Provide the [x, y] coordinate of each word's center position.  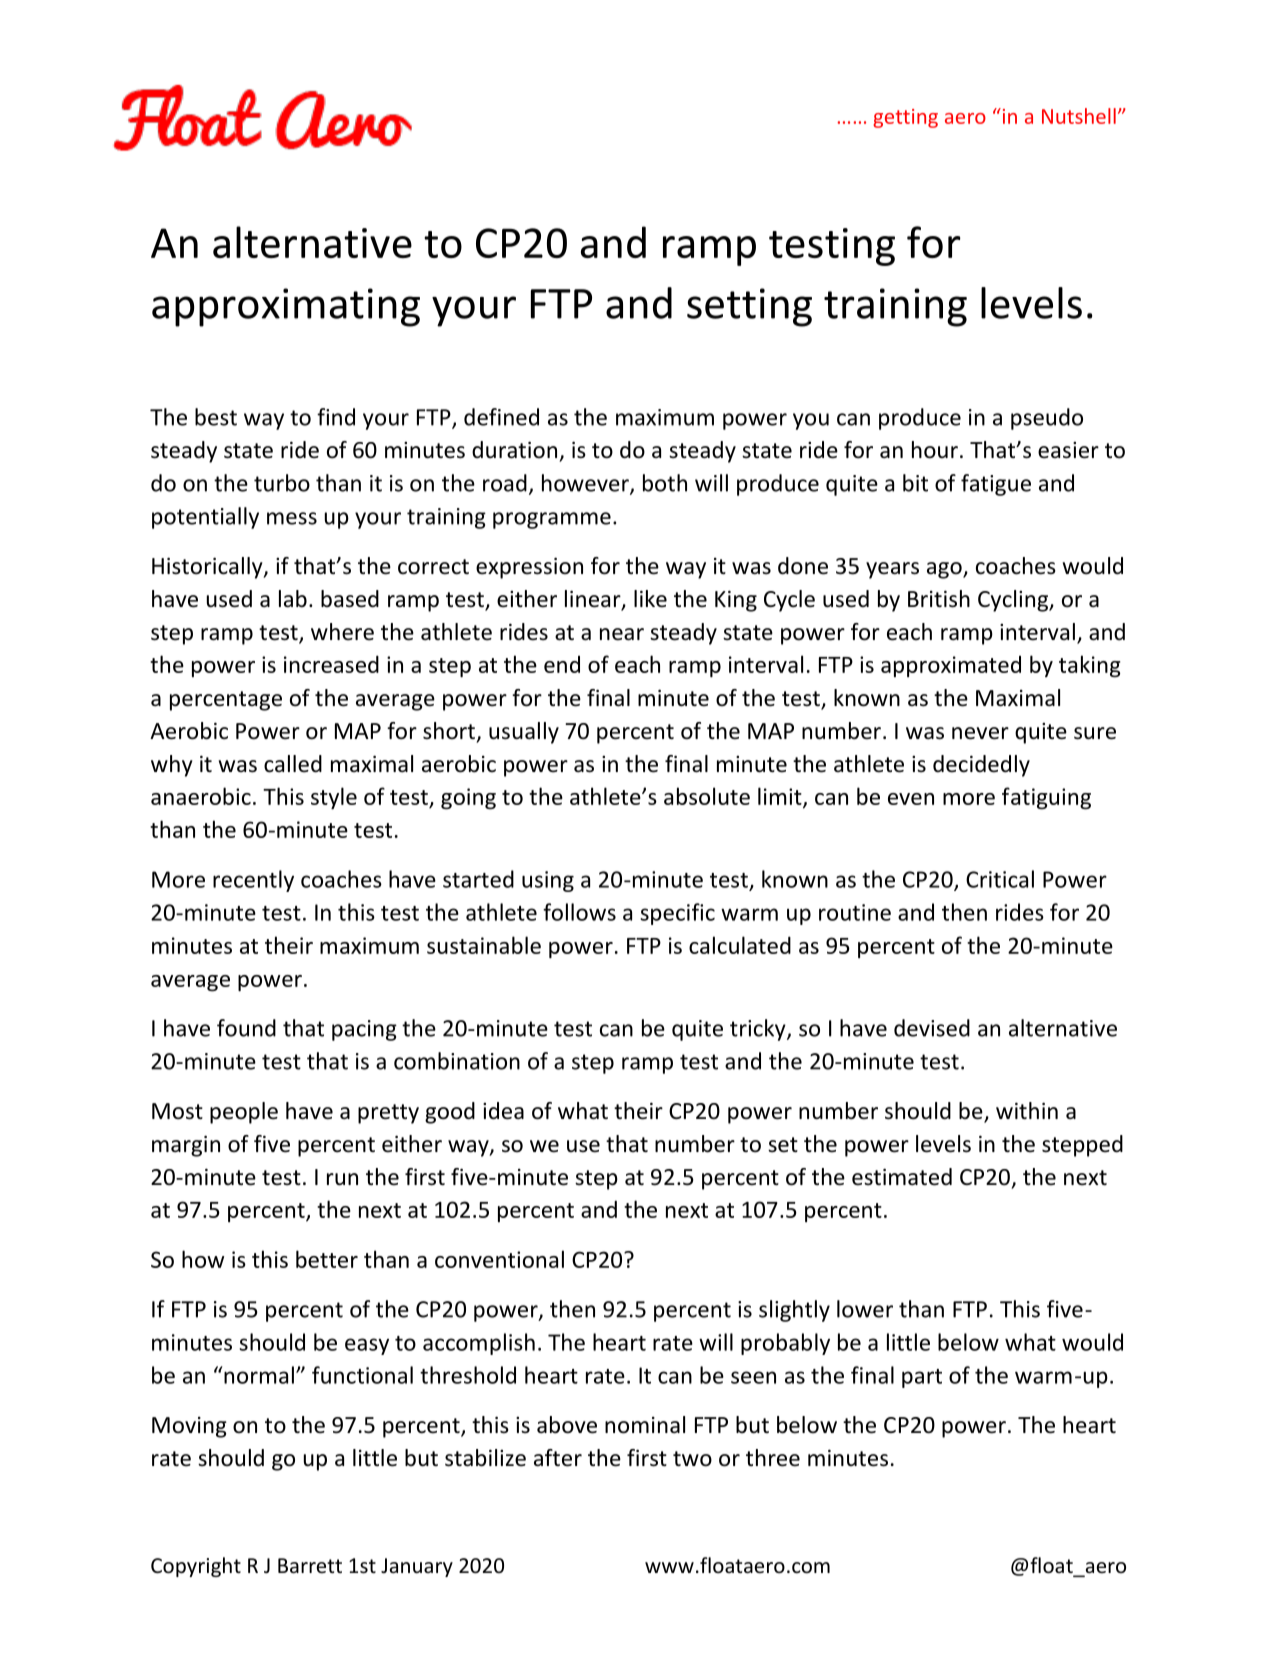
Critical [1000, 879]
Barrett [310, 1565]
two [692, 1459]
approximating [286, 307]
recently [253, 881]
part [922, 1378]
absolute [707, 796]
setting [749, 307]
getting [905, 118]
